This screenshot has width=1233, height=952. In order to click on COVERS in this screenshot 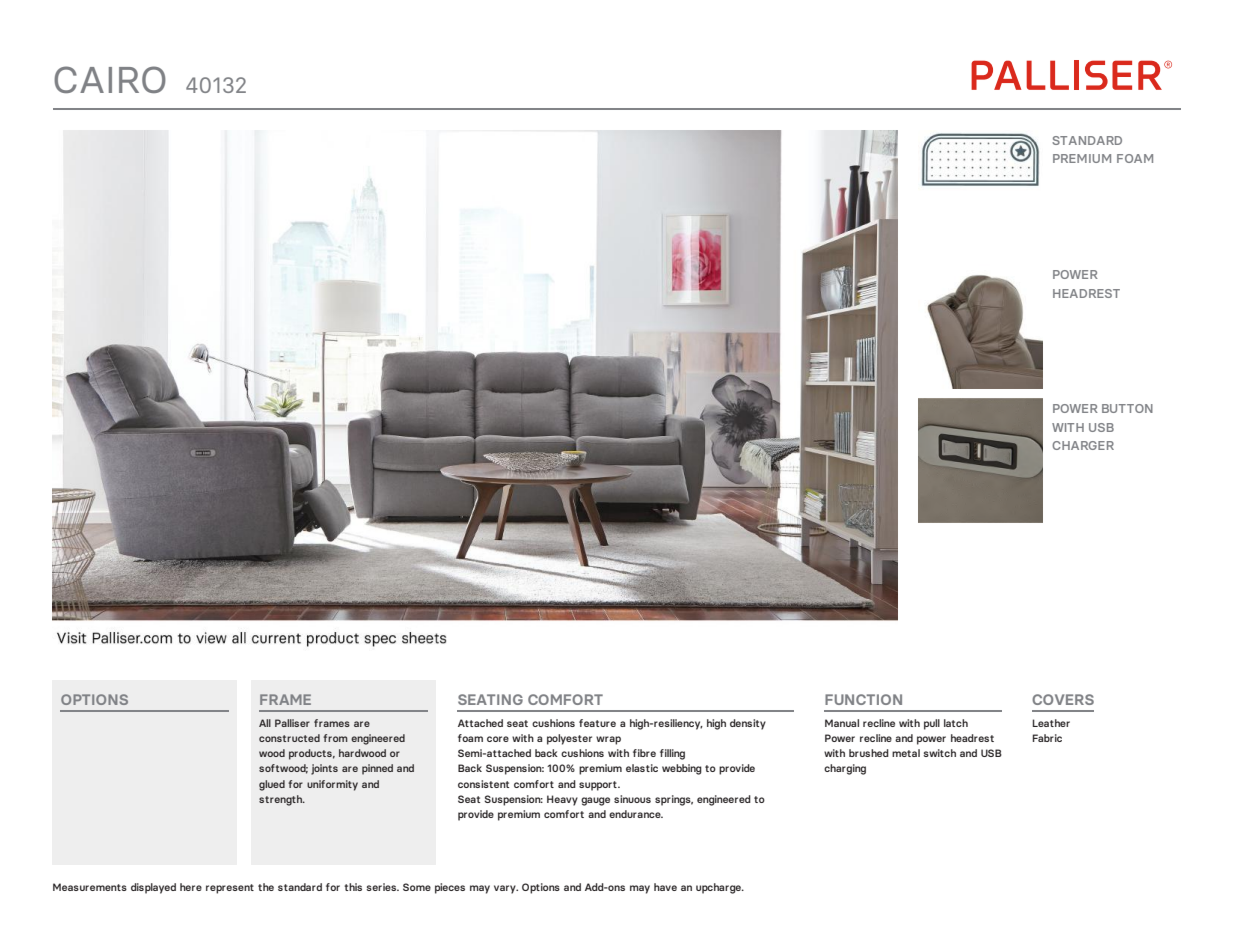, I will do `click(1063, 699)`.
